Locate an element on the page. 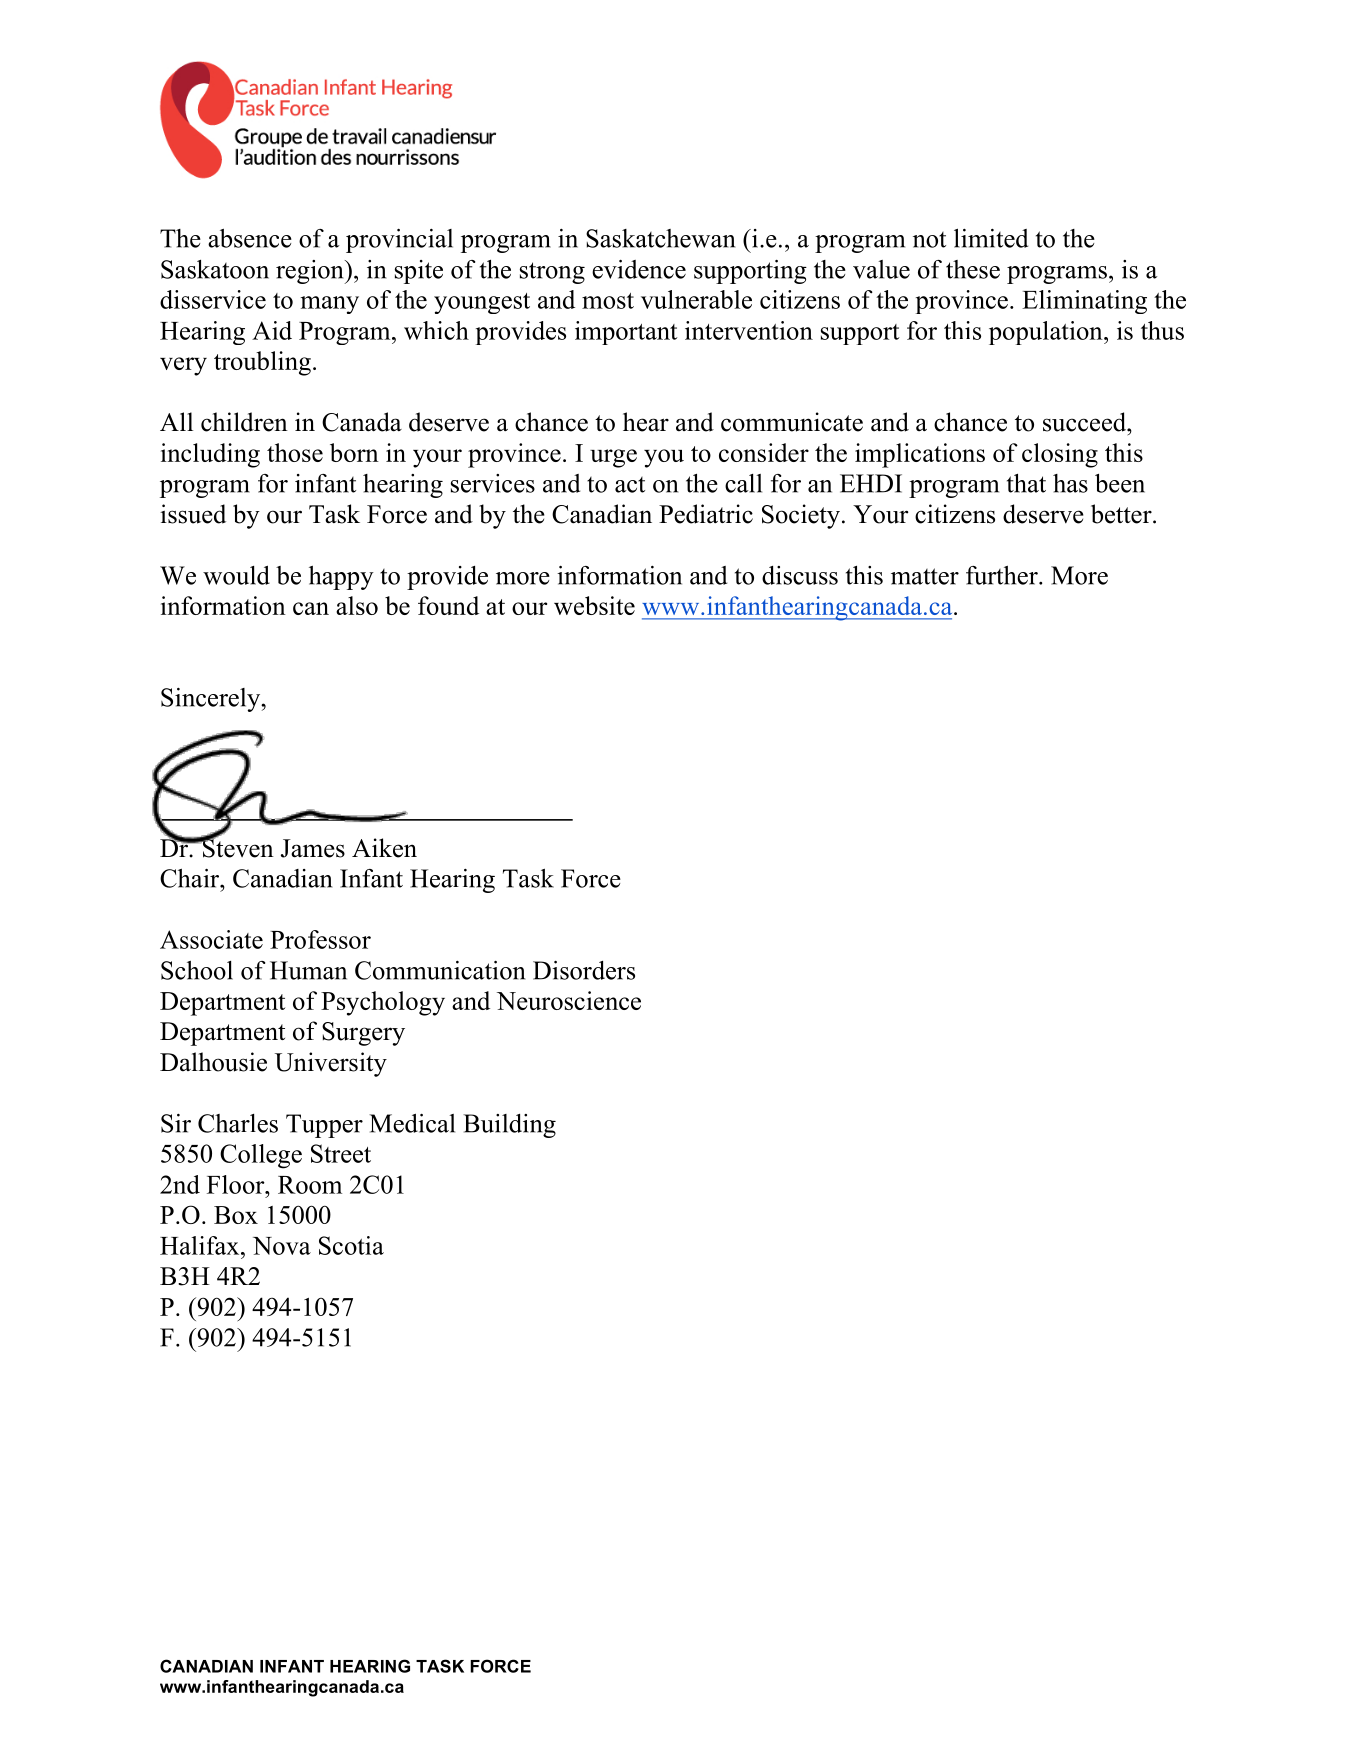  evidence is located at coordinates (639, 269).
